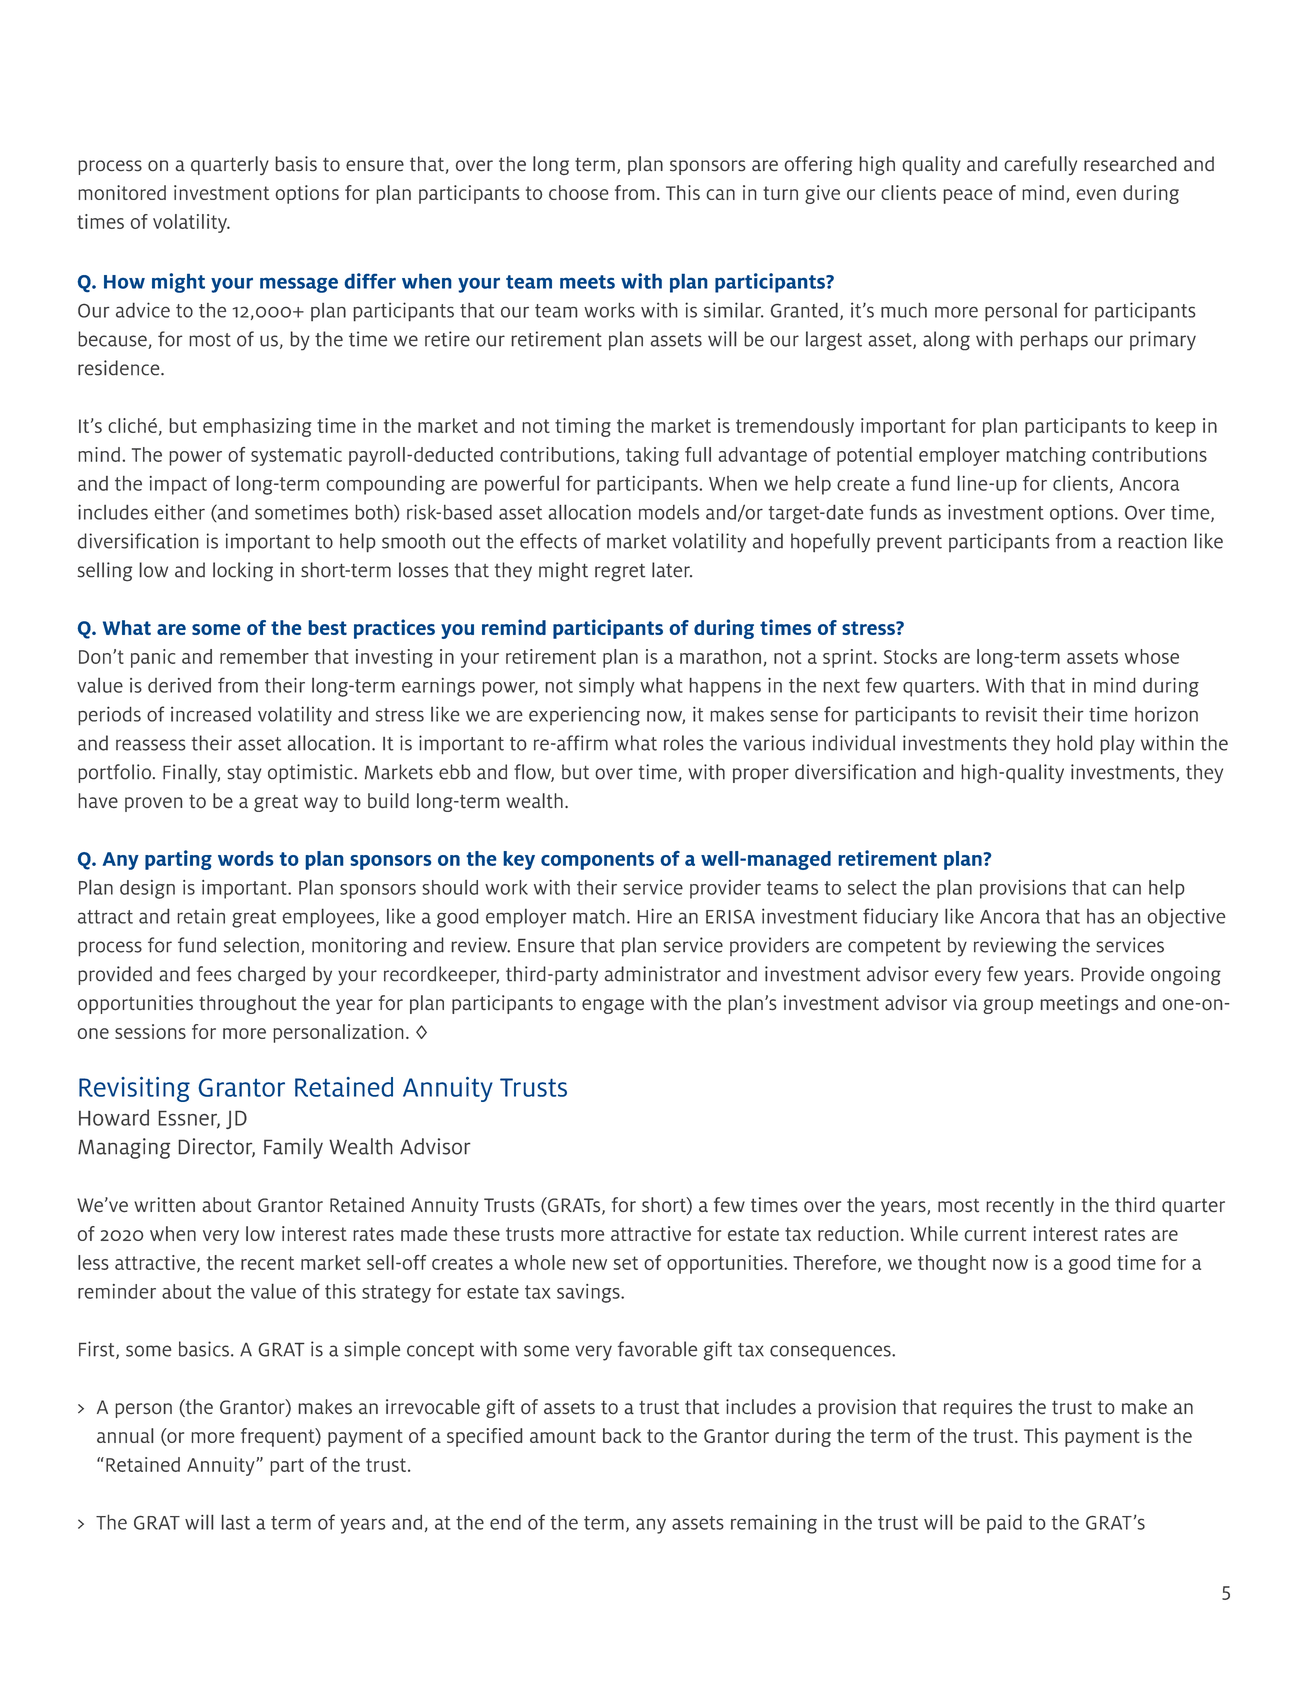 Image resolution: width=1308 pixels, height=1693 pixels. I want to click on words, so click(246, 858).
